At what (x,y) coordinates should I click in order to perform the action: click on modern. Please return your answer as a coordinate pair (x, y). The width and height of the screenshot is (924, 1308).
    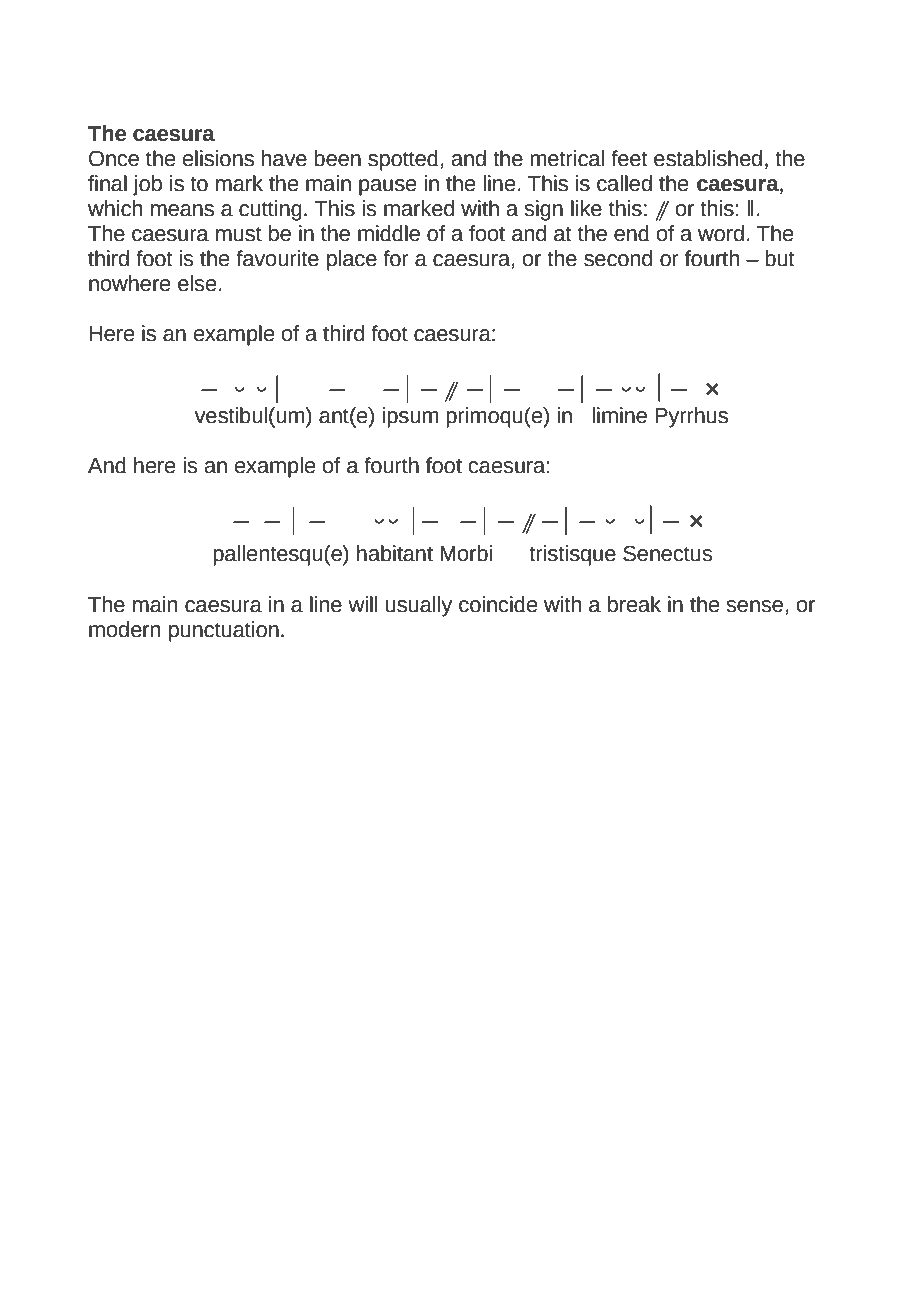
    Looking at the image, I should click on (124, 629).
